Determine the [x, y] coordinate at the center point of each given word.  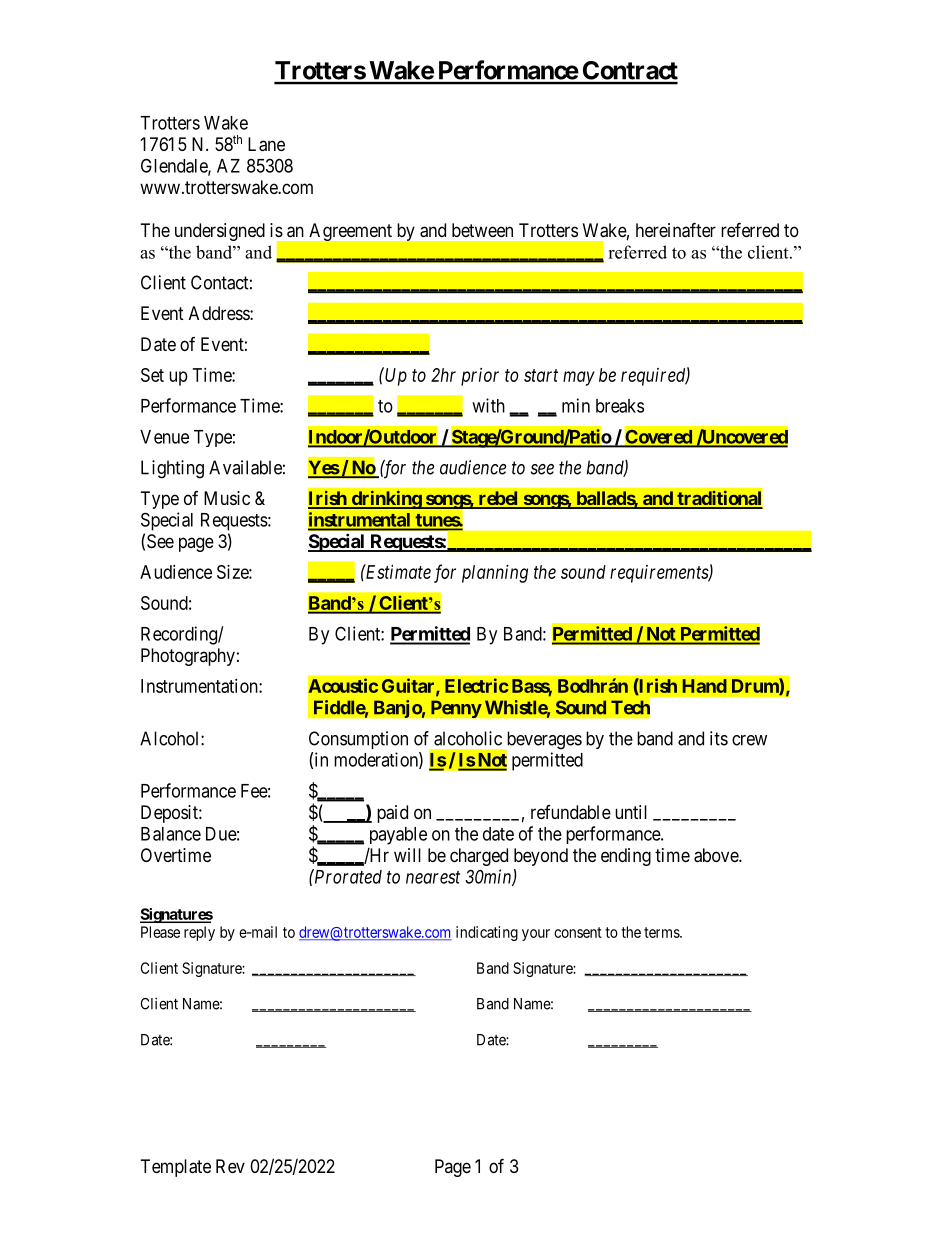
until [631, 812]
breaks [620, 406]
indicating [487, 933]
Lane [266, 144]
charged [479, 857]
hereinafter [676, 230]
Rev [230, 1166]
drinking [386, 500]
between [482, 230]
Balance [171, 834]
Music [227, 498]
